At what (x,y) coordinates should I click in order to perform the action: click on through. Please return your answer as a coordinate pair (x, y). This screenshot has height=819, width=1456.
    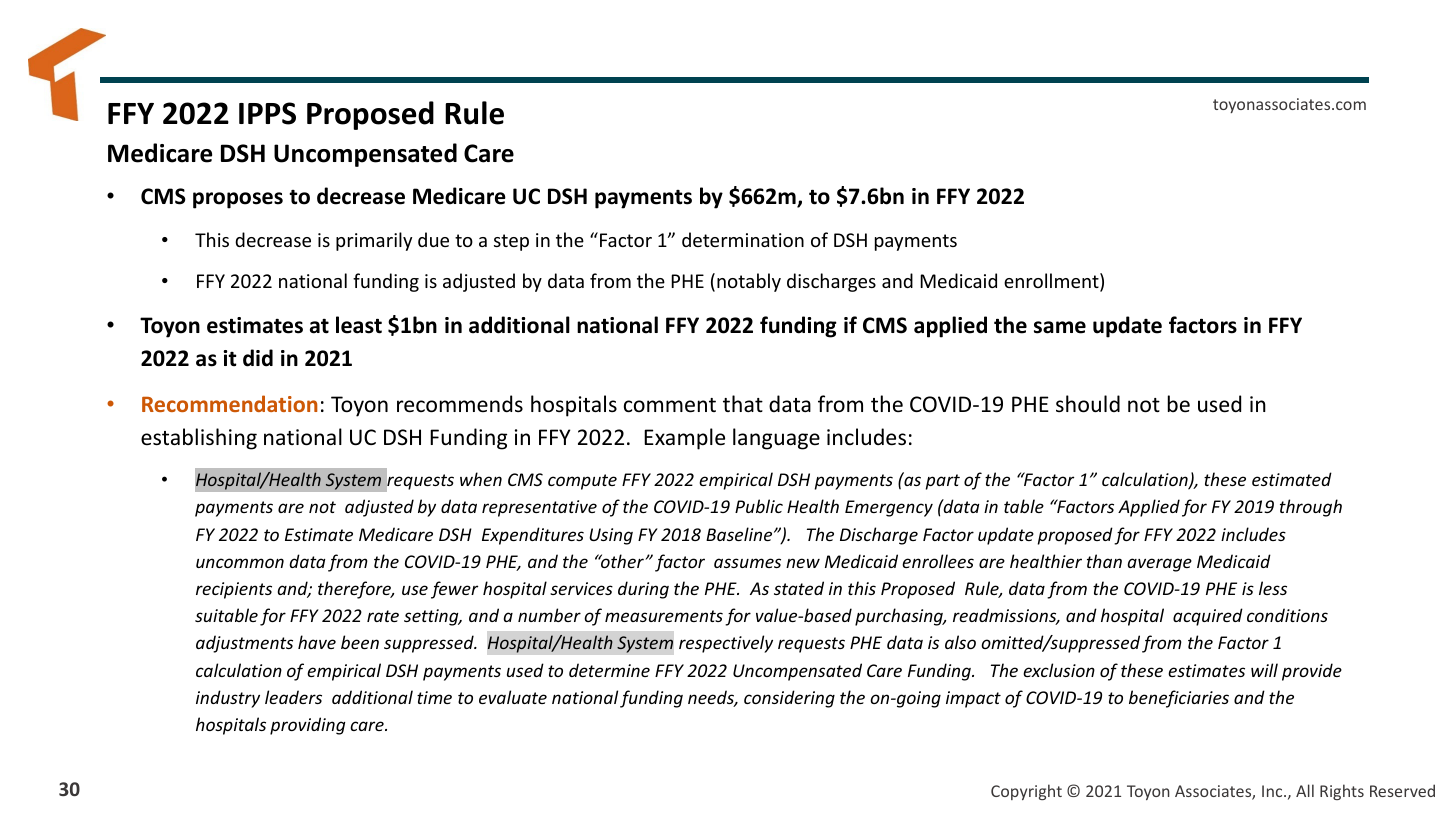
    Looking at the image, I should click on (1311, 508).
